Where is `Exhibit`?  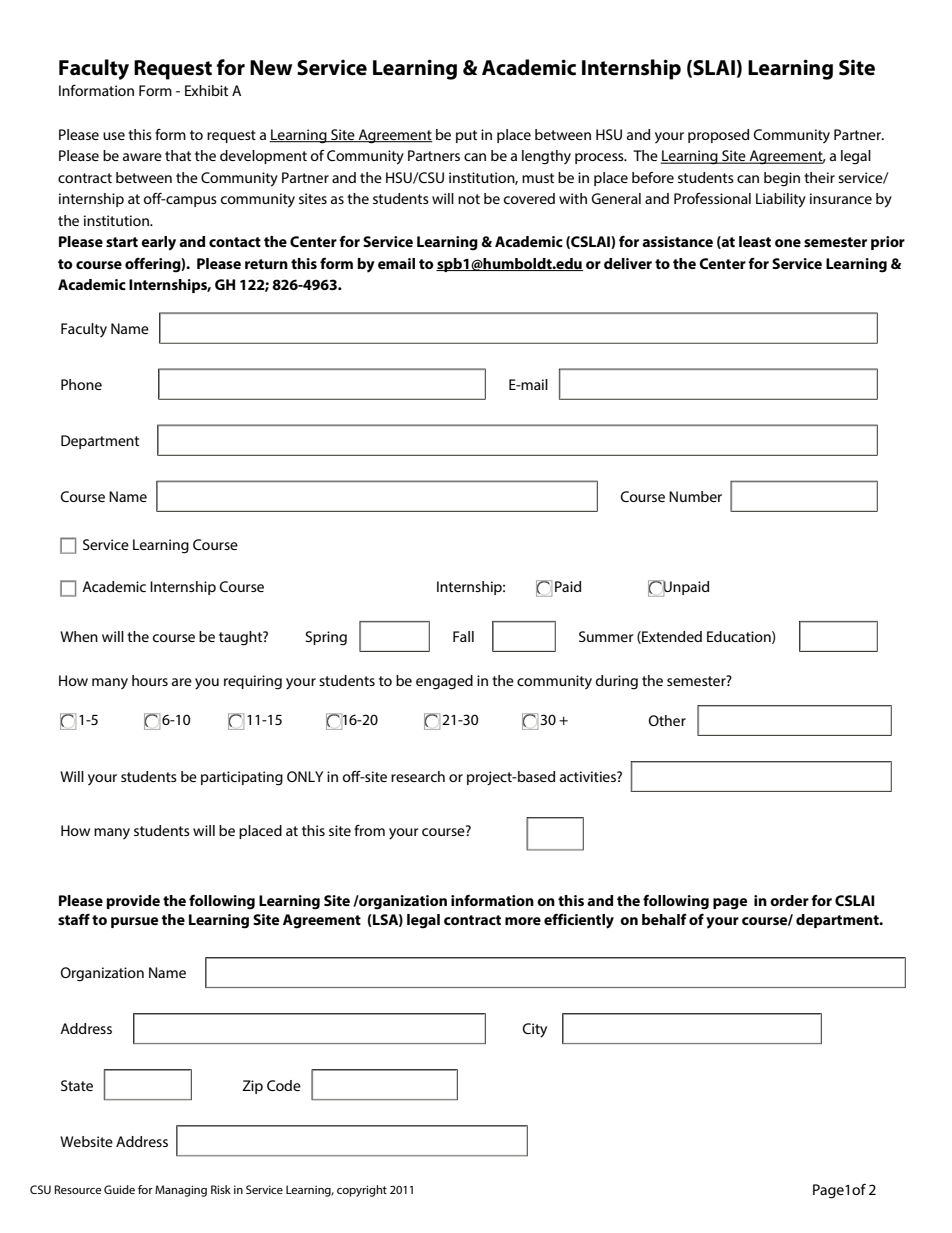
Exhibit is located at coordinates (206, 90).
